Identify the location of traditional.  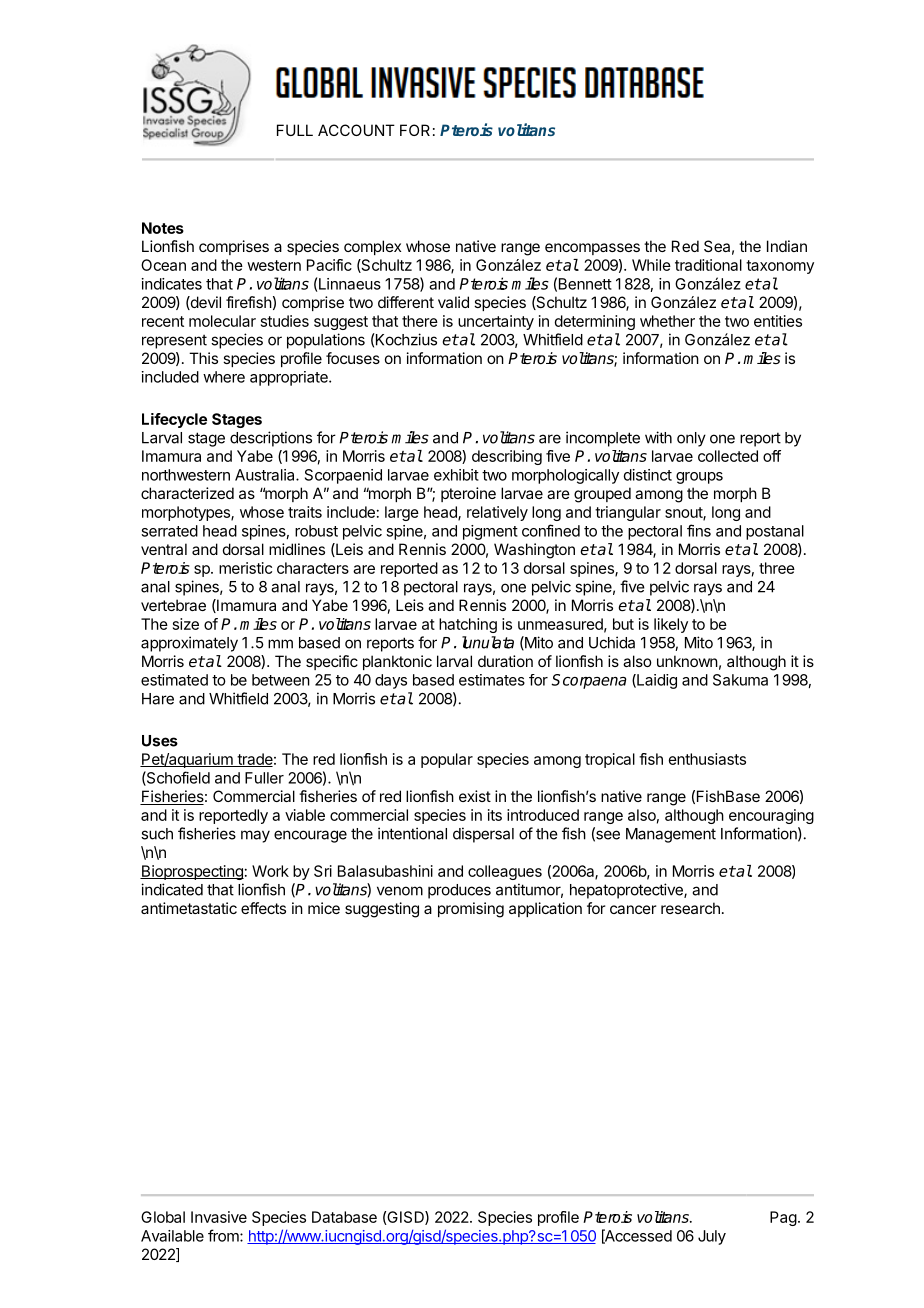
(708, 265).
